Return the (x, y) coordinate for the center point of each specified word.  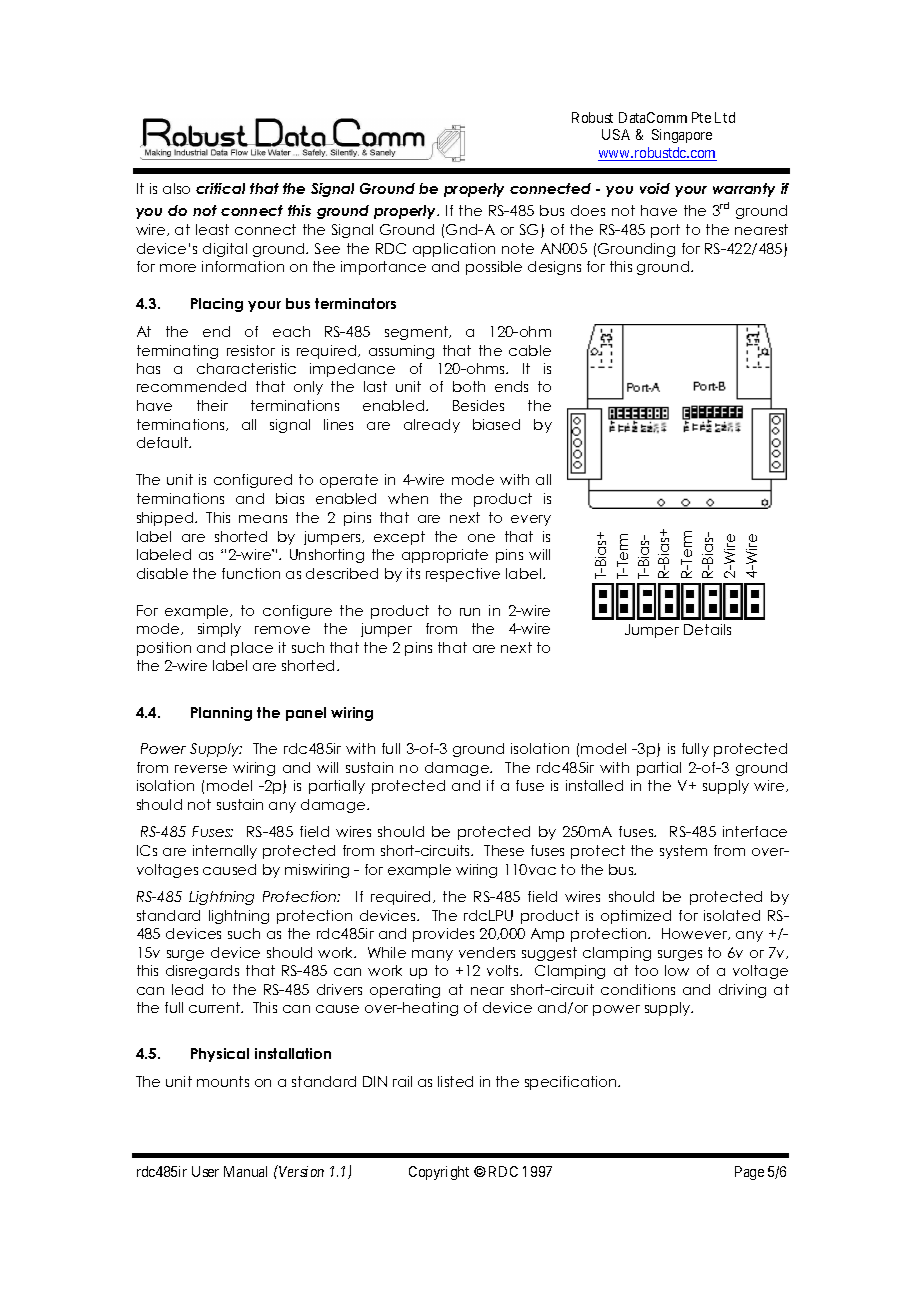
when (408, 498)
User (205, 1171)
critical (220, 188)
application (454, 250)
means (263, 519)
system (683, 852)
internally (225, 852)
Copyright (439, 1173)
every (531, 520)
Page (749, 1173)
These (504, 850)
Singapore (682, 136)
